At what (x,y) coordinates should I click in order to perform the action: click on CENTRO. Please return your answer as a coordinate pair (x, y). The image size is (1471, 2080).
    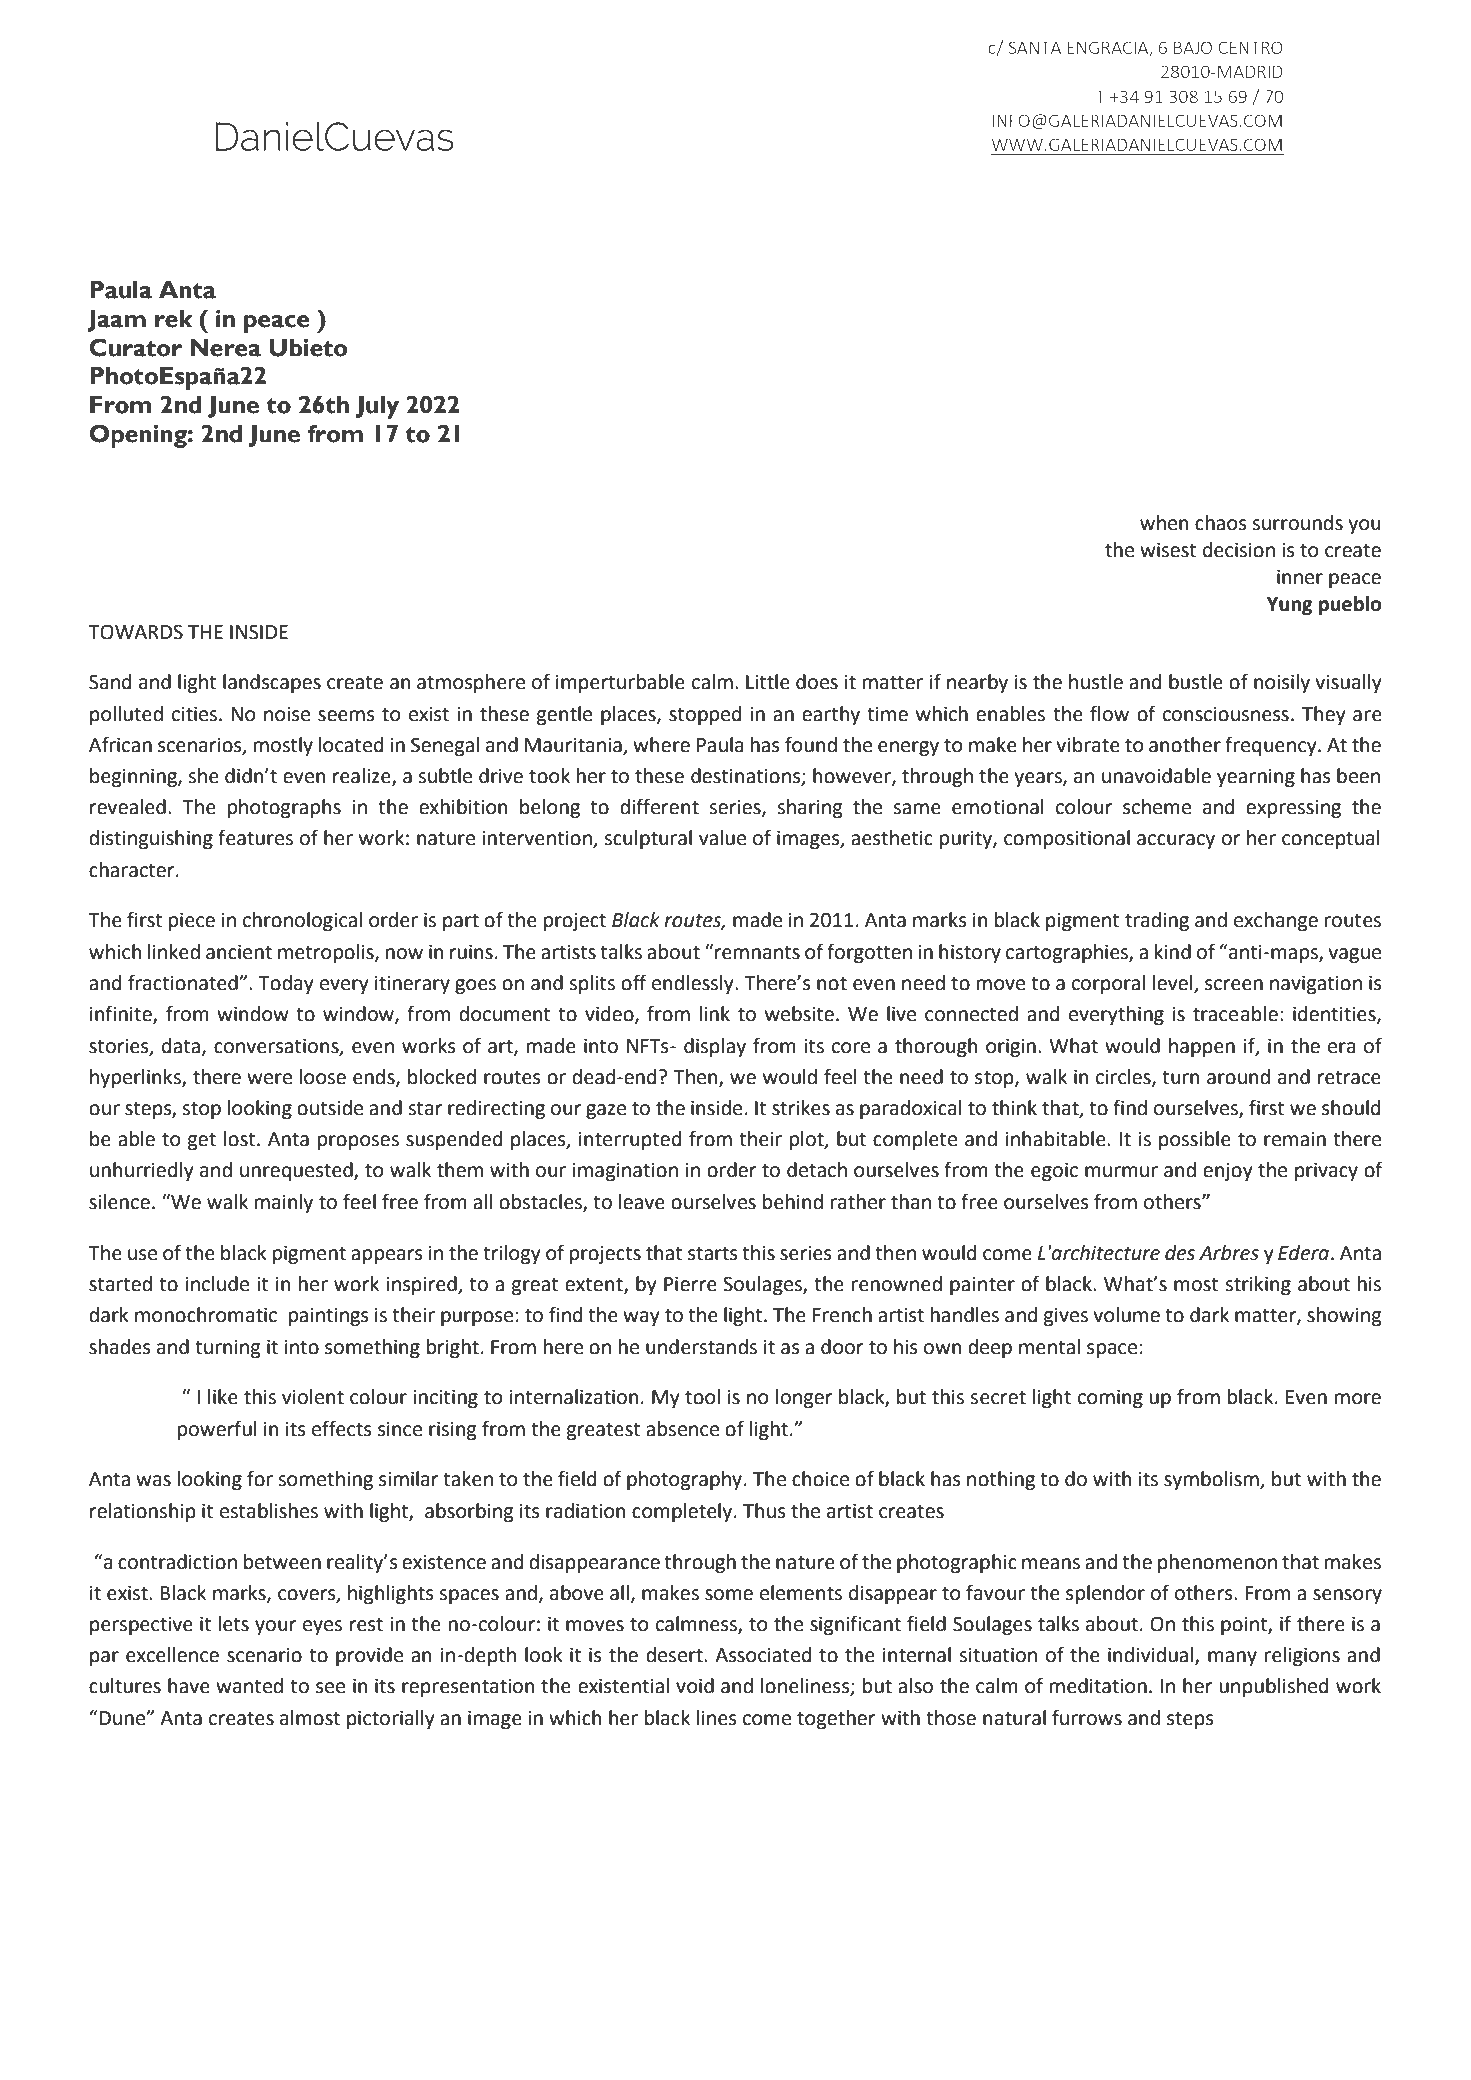
    Looking at the image, I should click on (1250, 47).
